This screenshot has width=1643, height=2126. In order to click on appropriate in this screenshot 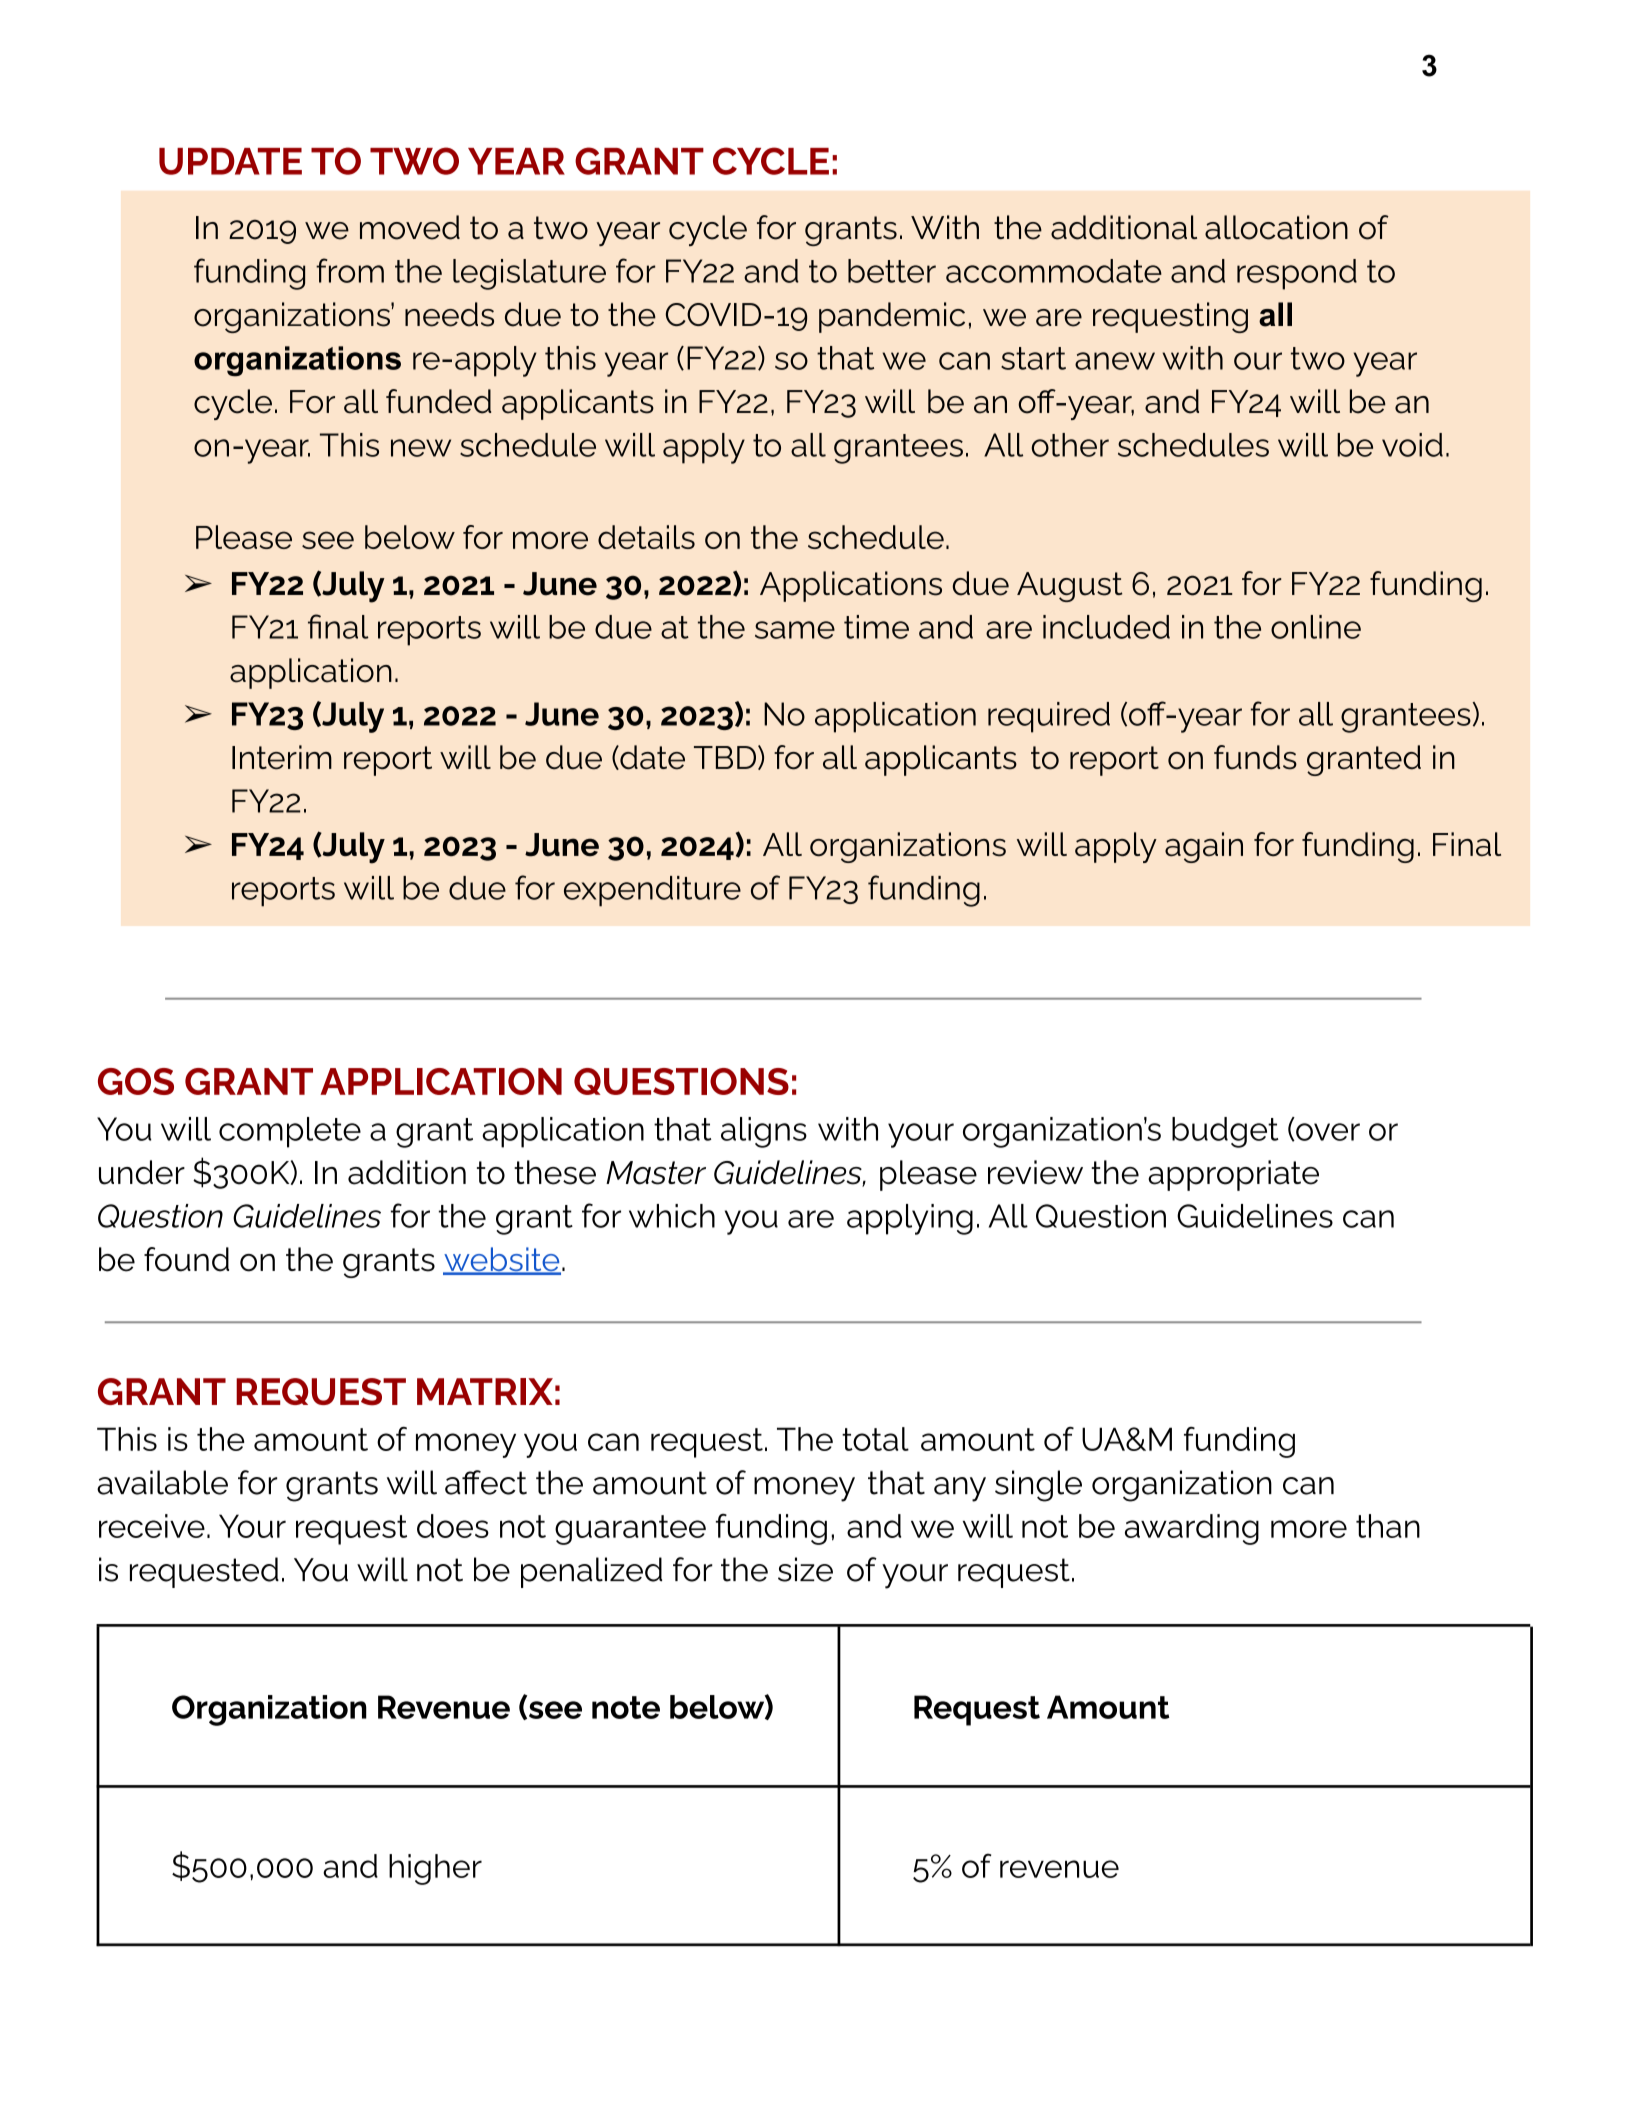, I will do `click(1233, 1175)`.
